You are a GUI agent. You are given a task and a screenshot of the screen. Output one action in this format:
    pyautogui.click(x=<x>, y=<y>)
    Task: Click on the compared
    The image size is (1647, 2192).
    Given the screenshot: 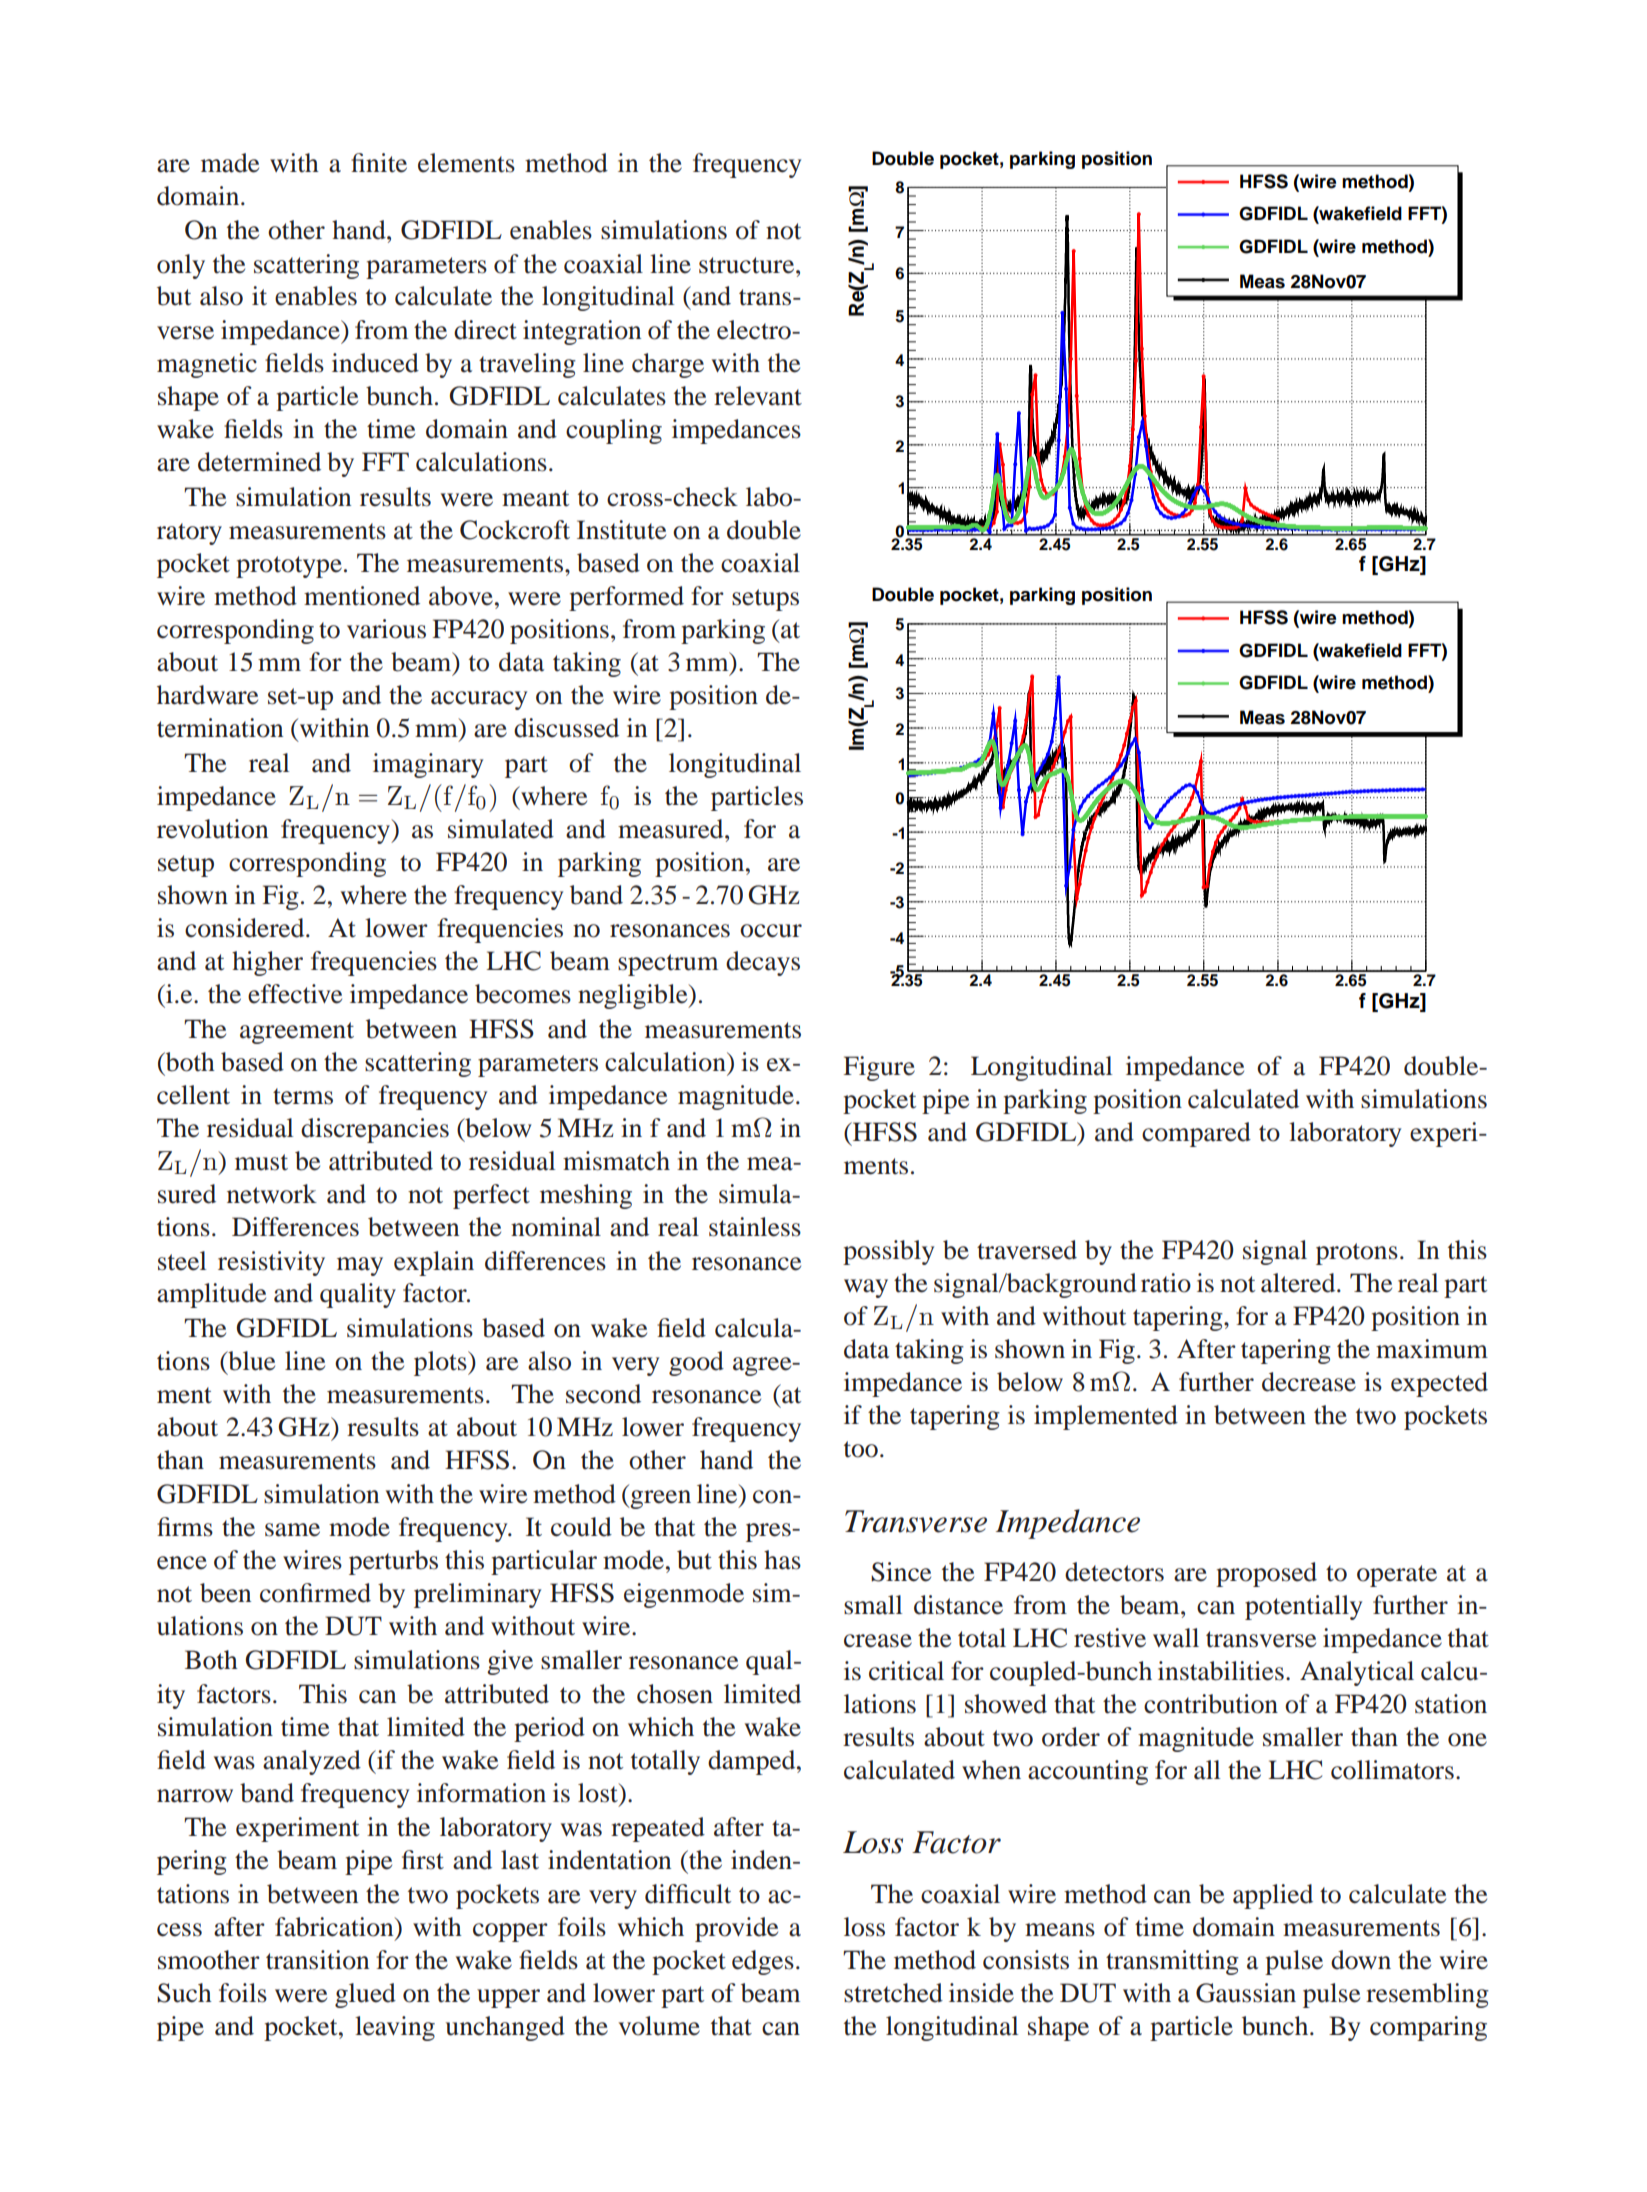 What is the action you would take?
    pyautogui.click(x=1196, y=1134)
